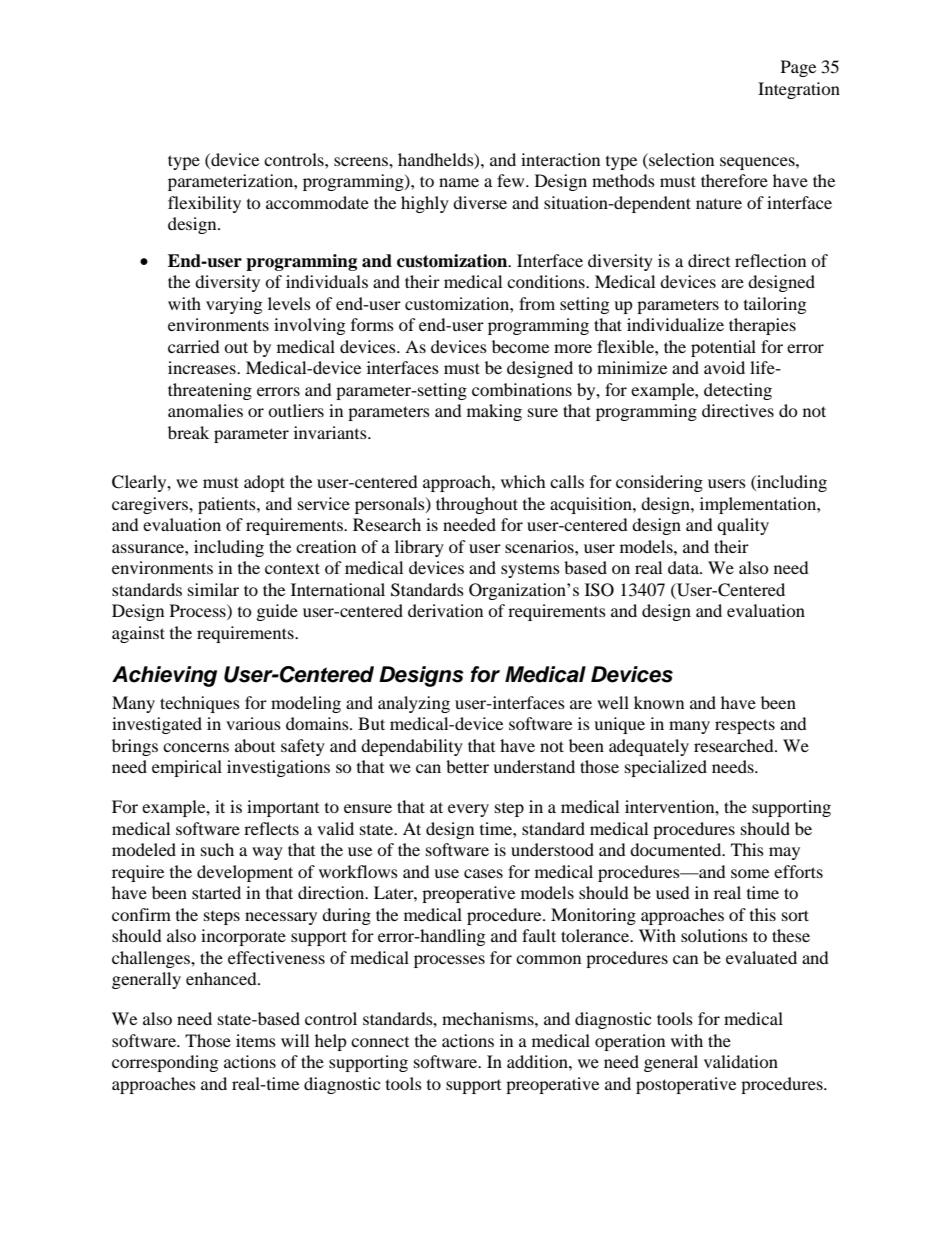  Describe the element at coordinates (467, 766) in the screenshot. I see `better` at that location.
